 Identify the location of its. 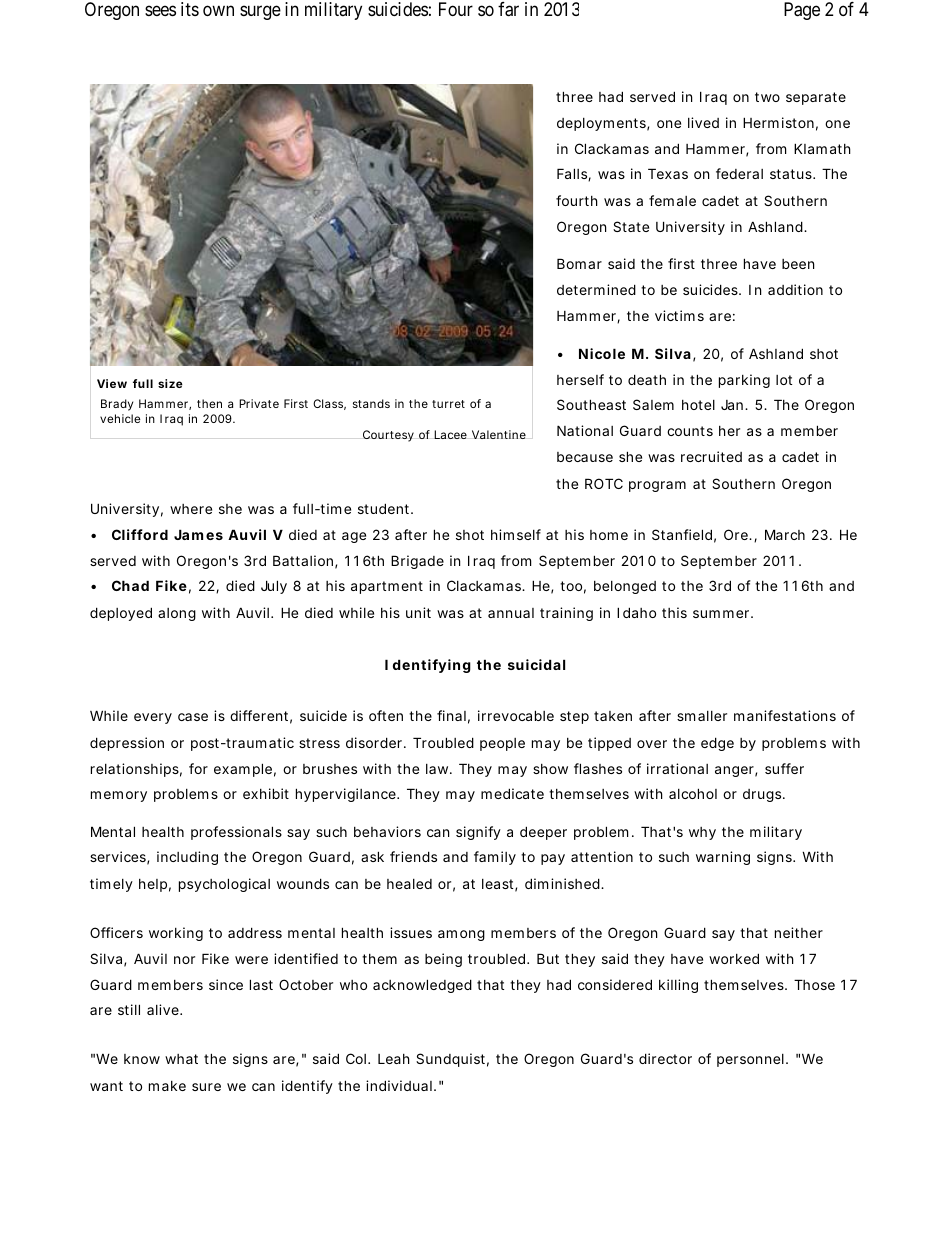
(190, 9).
